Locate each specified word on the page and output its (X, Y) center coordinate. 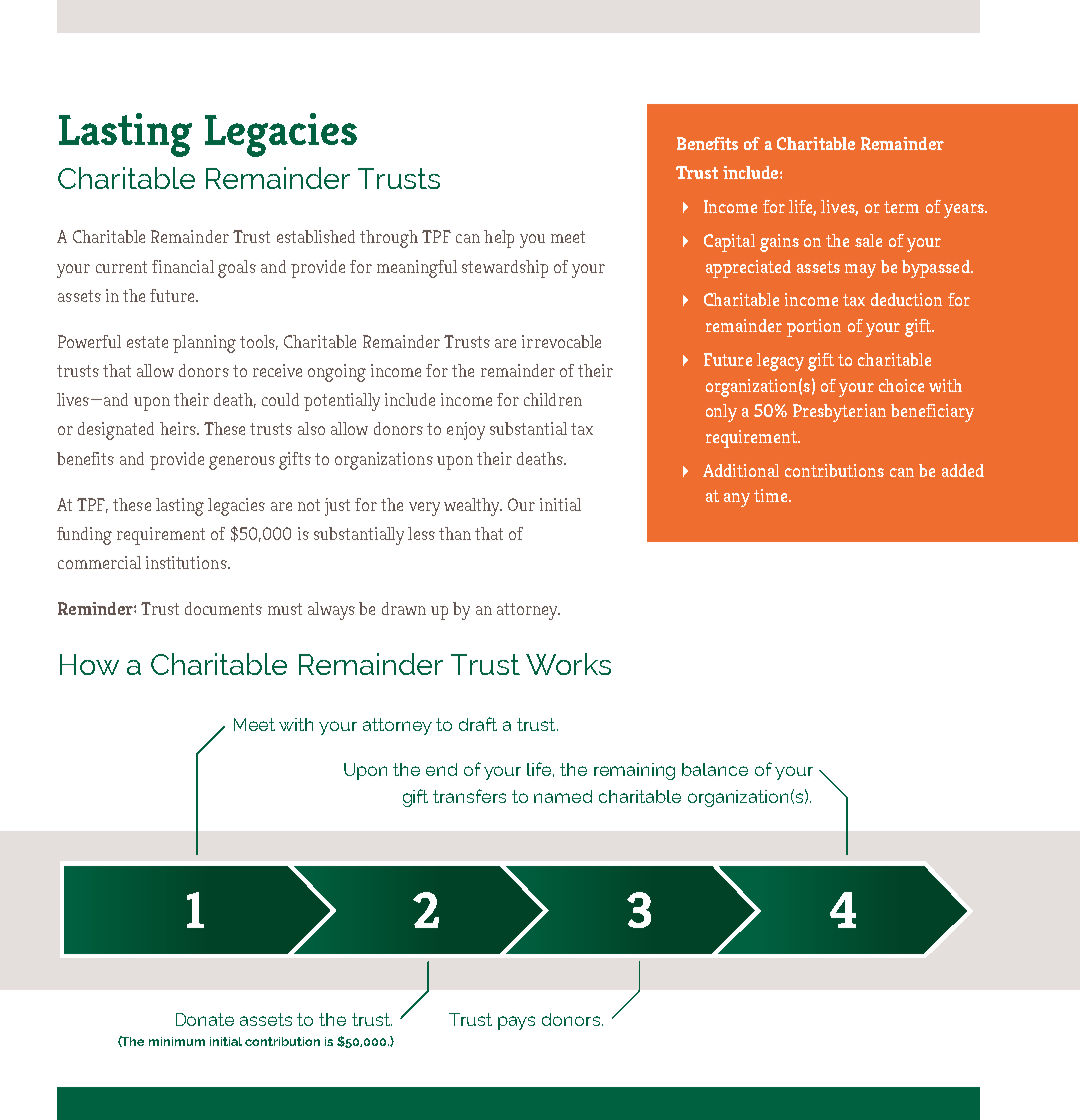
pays (516, 1023)
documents (223, 608)
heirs (179, 428)
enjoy (466, 431)
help (499, 239)
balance (715, 769)
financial (183, 266)
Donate (205, 1019)
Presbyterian (839, 413)
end (441, 769)
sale (868, 240)
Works (568, 664)
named (563, 796)
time (772, 495)
